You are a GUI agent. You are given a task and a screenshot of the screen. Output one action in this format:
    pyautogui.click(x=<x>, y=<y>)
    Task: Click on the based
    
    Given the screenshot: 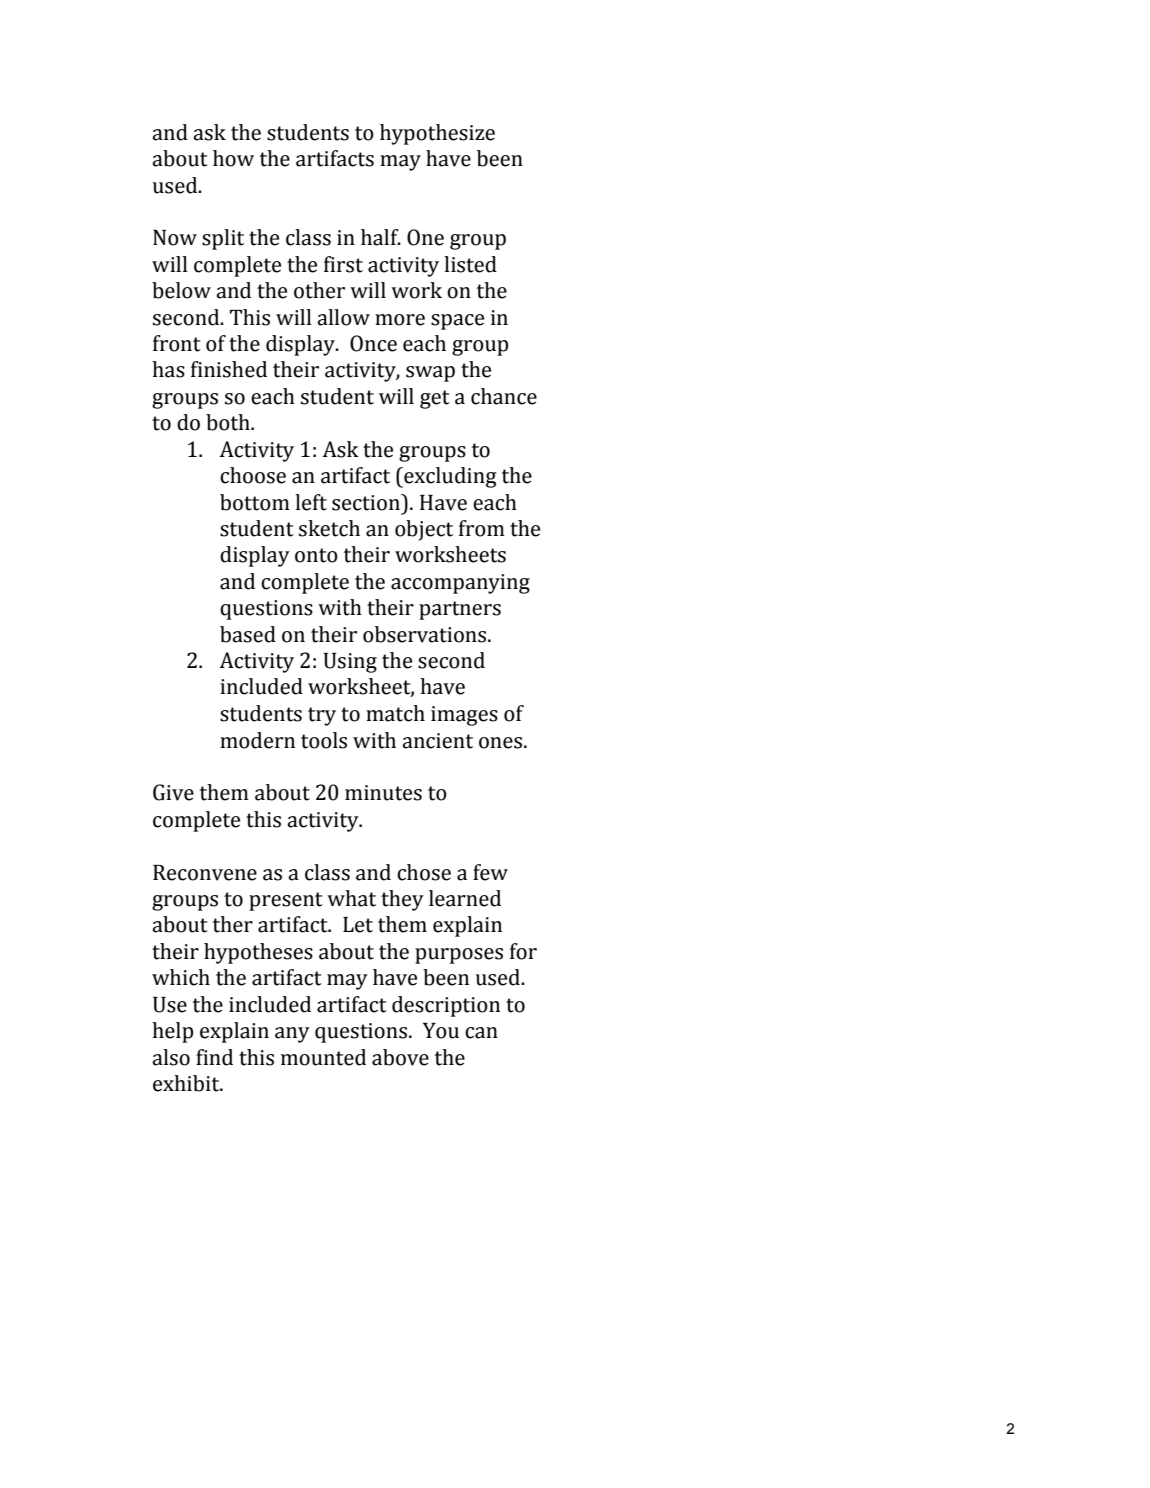 What is the action you would take?
    pyautogui.click(x=248, y=634)
